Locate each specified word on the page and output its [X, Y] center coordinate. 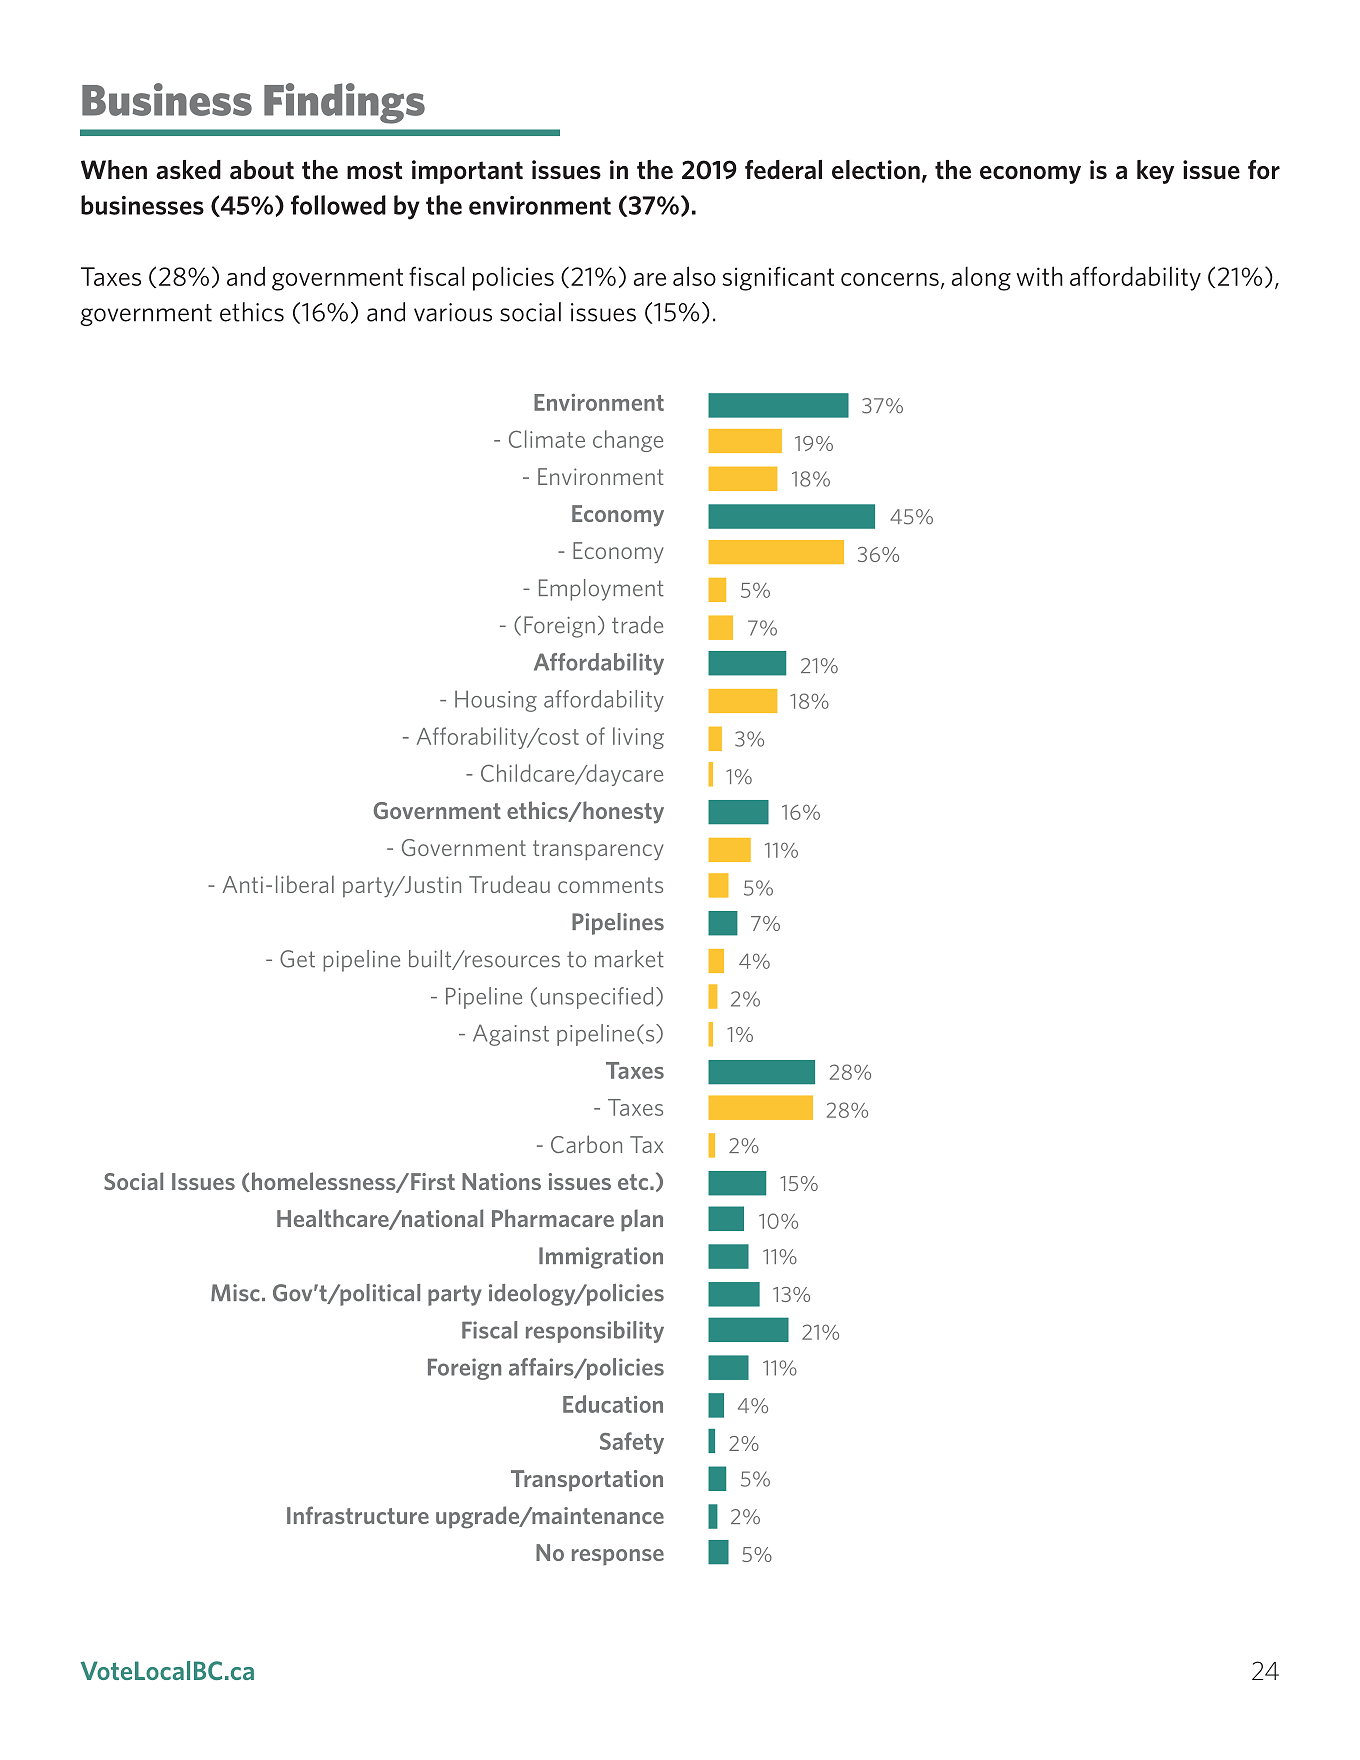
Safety [632, 1443]
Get [297, 959]
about [262, 170]
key [1155, 172]
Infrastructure [358, 1515]
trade [637, 625]
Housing [496, 701]
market [629, 959]
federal [783, 170]
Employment [601, 590]
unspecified [596, 998]
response [618, 1557]
